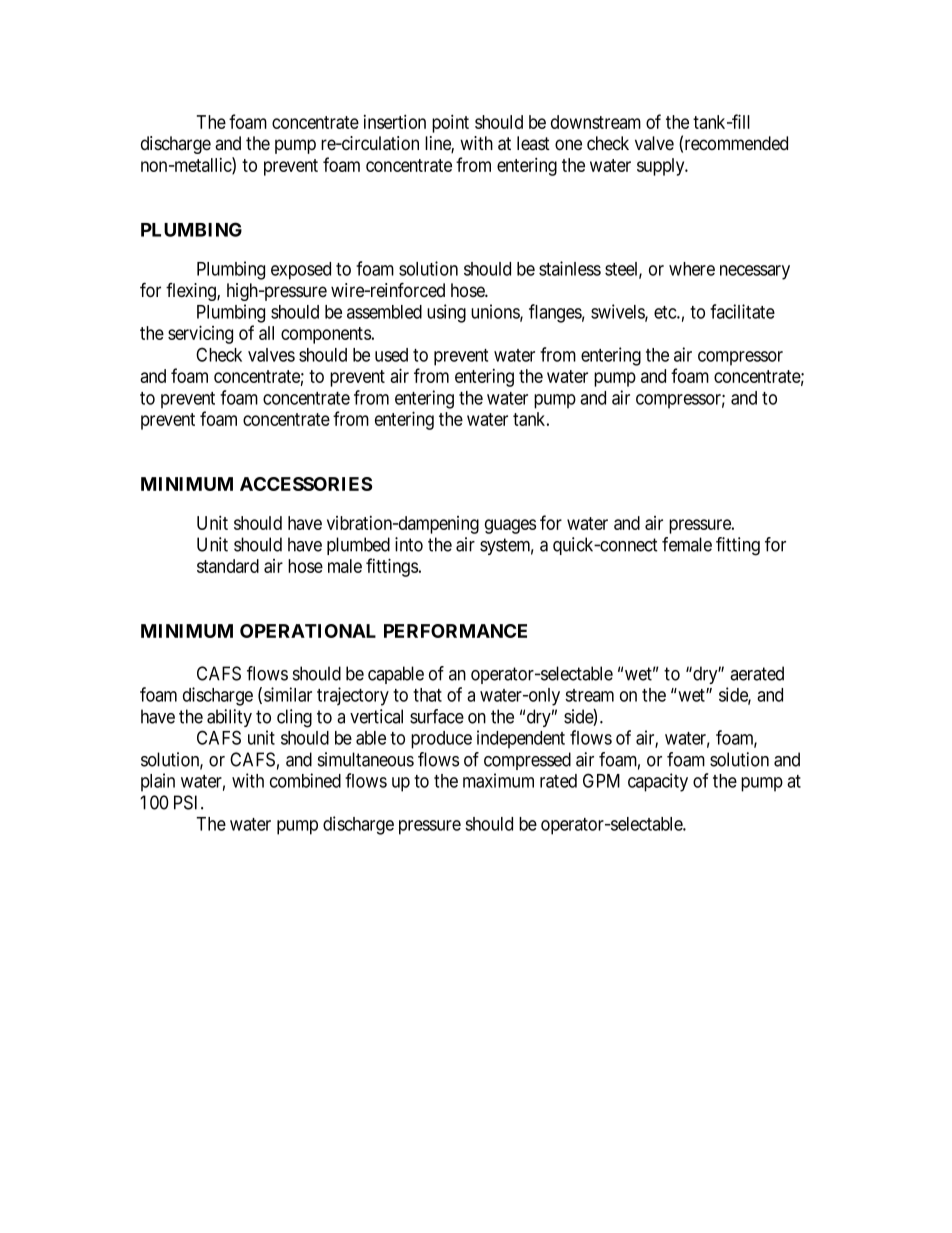 This screenshot has height=1233, width=952. Describe the element at coordinates (188, 802) in the screenshot. I see `PSI` at that location.
